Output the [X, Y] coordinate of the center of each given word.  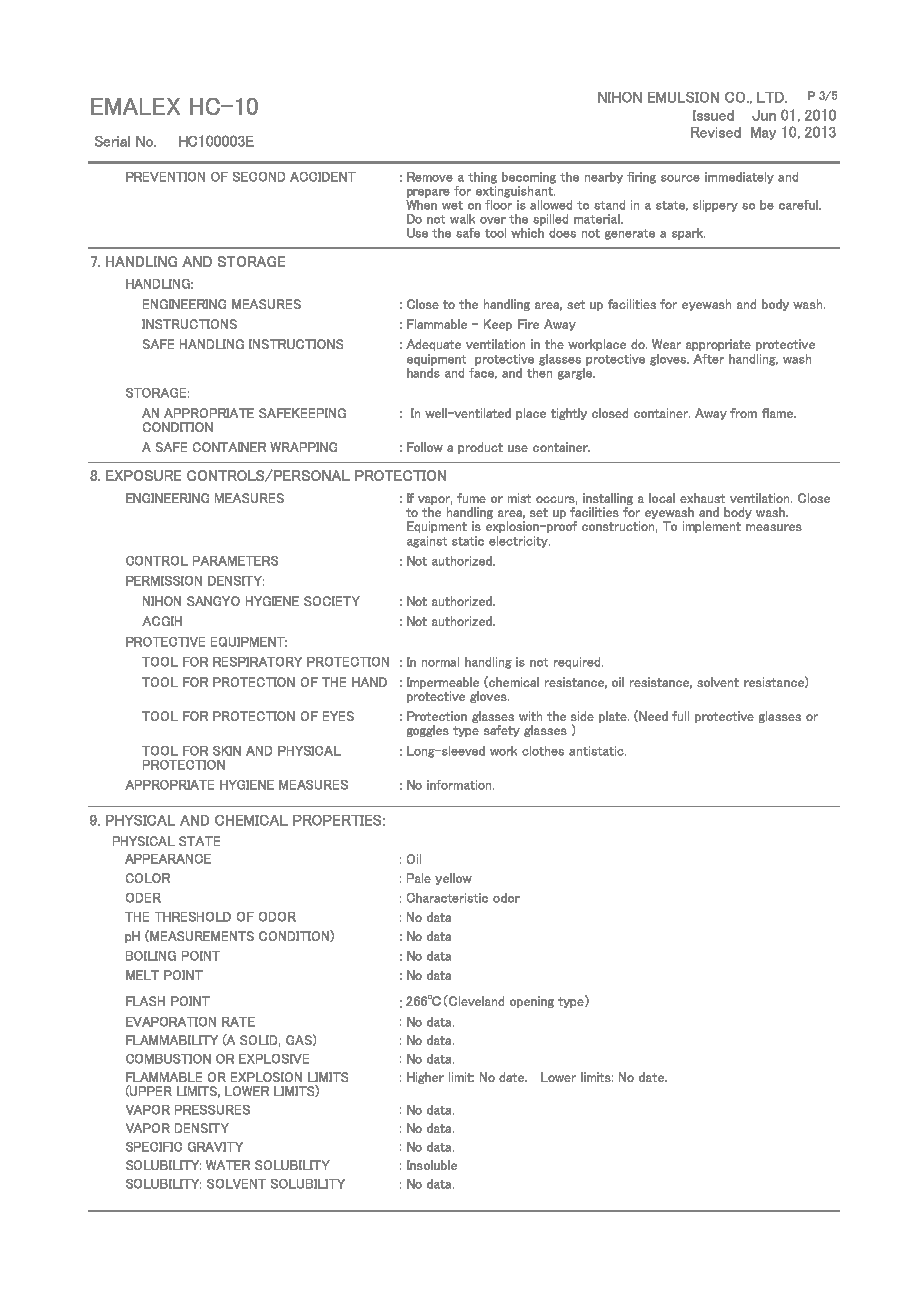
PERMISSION [164, 581]
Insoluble [432, 1165]
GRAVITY [215, 1147]
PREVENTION [165, 177]
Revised [716, 132]
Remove [430, 177]
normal [440, 662]
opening [532, 1002]
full [680, 716]
